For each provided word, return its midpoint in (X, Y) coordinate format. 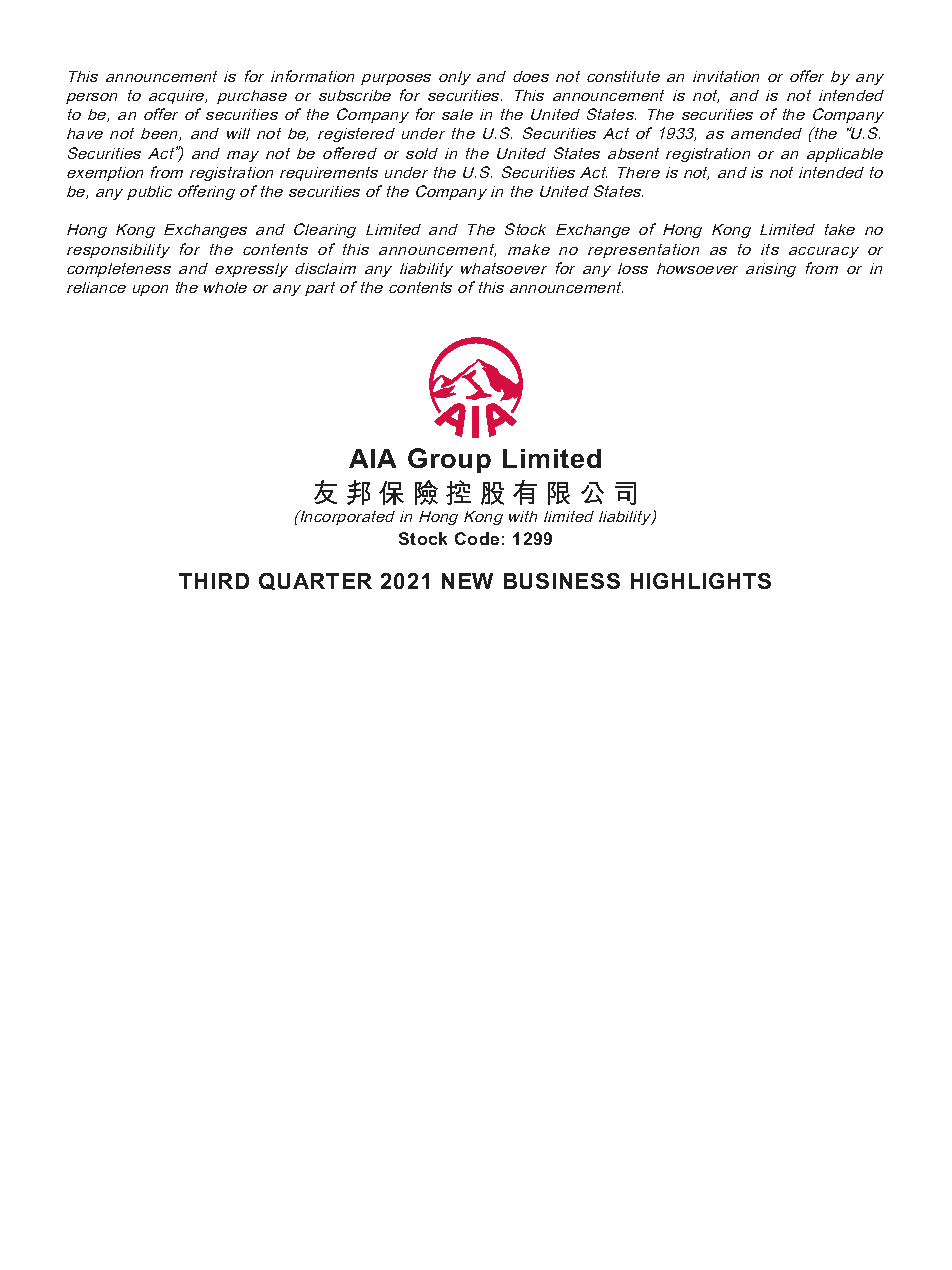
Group (449, 460)
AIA (372, 458)
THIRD (214, 581)
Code (477, 538)
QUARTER (315, 581)
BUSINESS (562, 581)
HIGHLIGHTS (701, 581)
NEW (467, 581)
